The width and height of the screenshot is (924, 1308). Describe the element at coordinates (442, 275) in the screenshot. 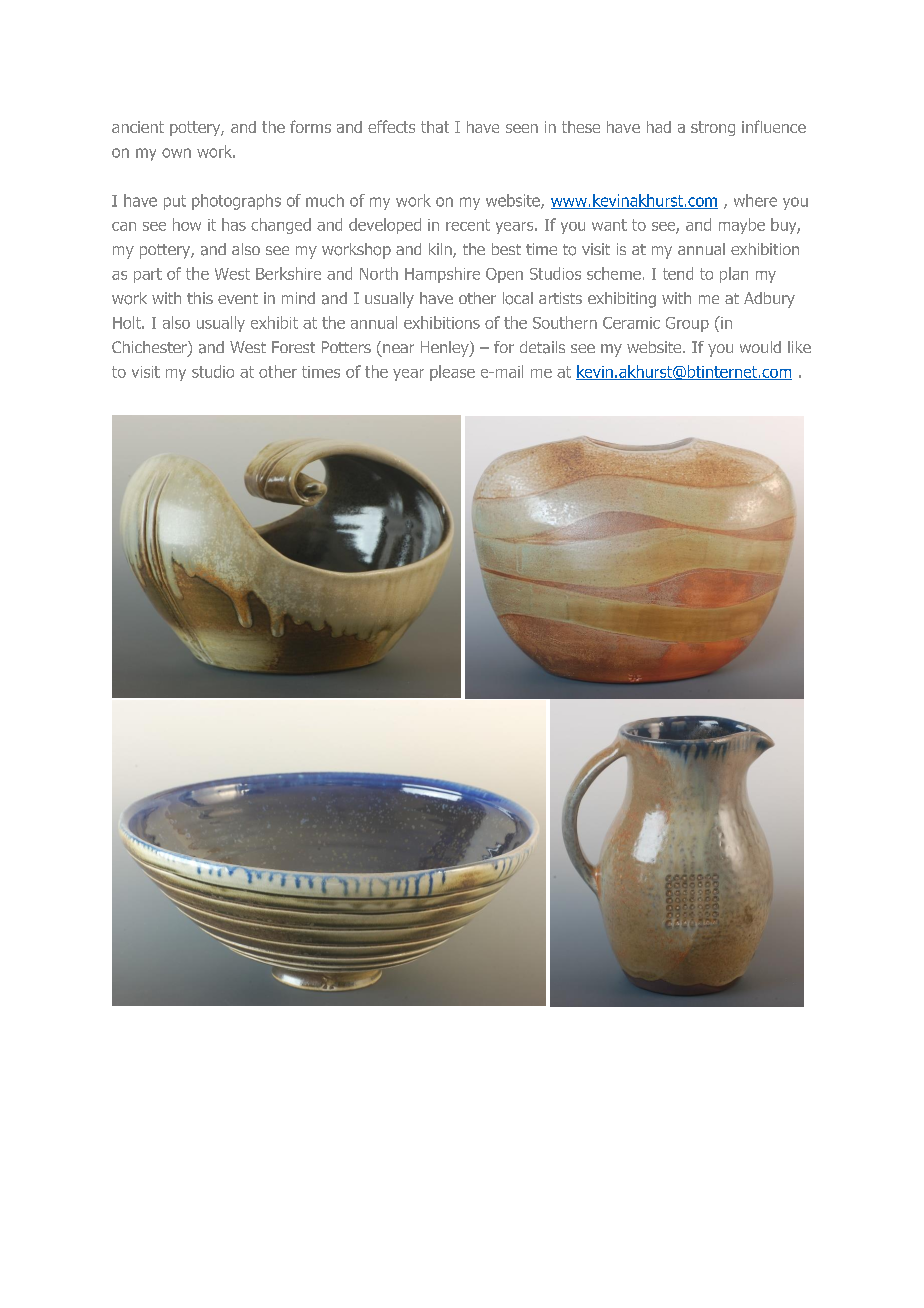

I see `Hampshire` at that location.
